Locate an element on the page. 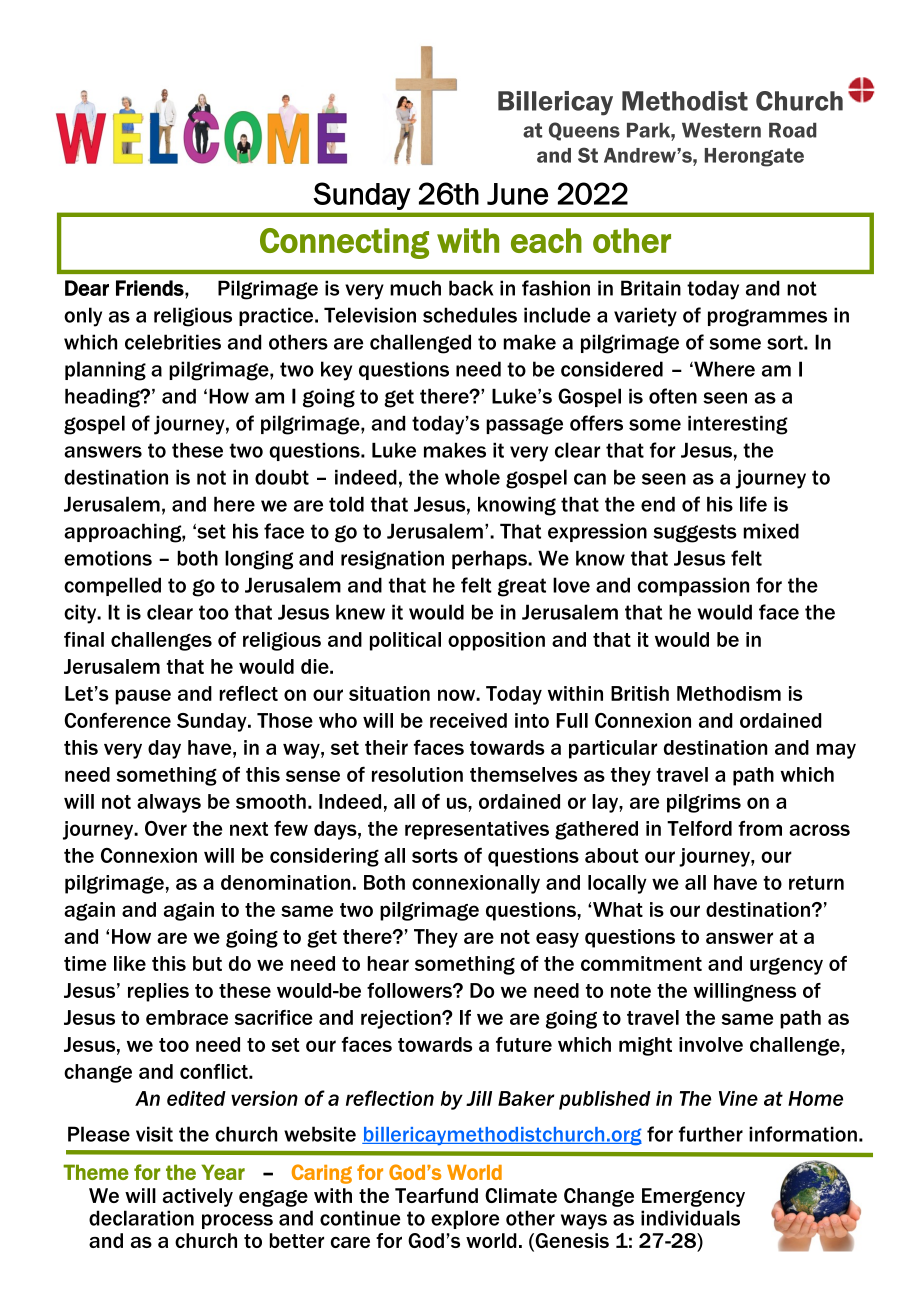 The height and width of the image is (1313, 924). whole is located at coordinates (472, 477).
